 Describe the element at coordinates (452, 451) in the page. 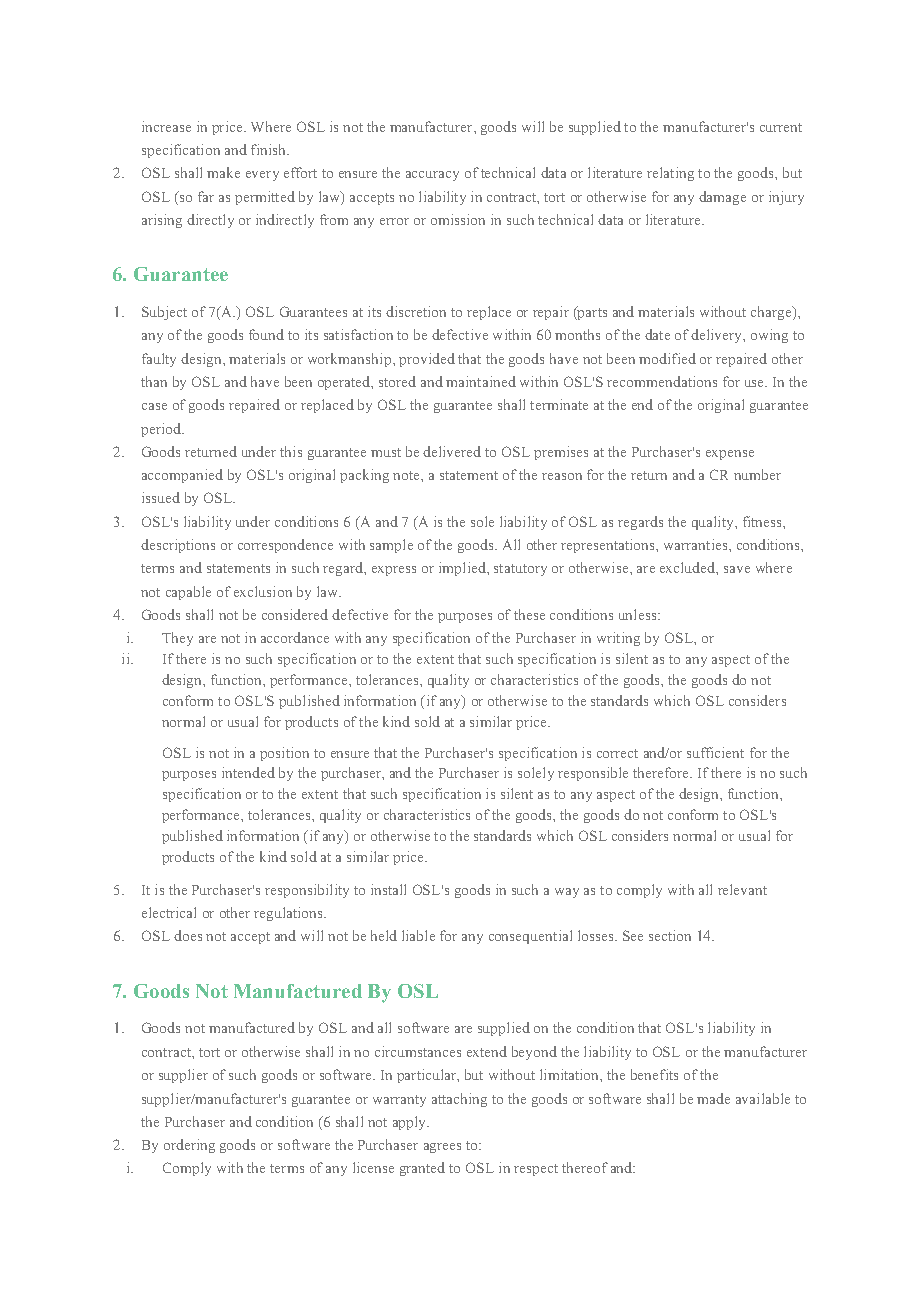

I see `delivered` at that location.
